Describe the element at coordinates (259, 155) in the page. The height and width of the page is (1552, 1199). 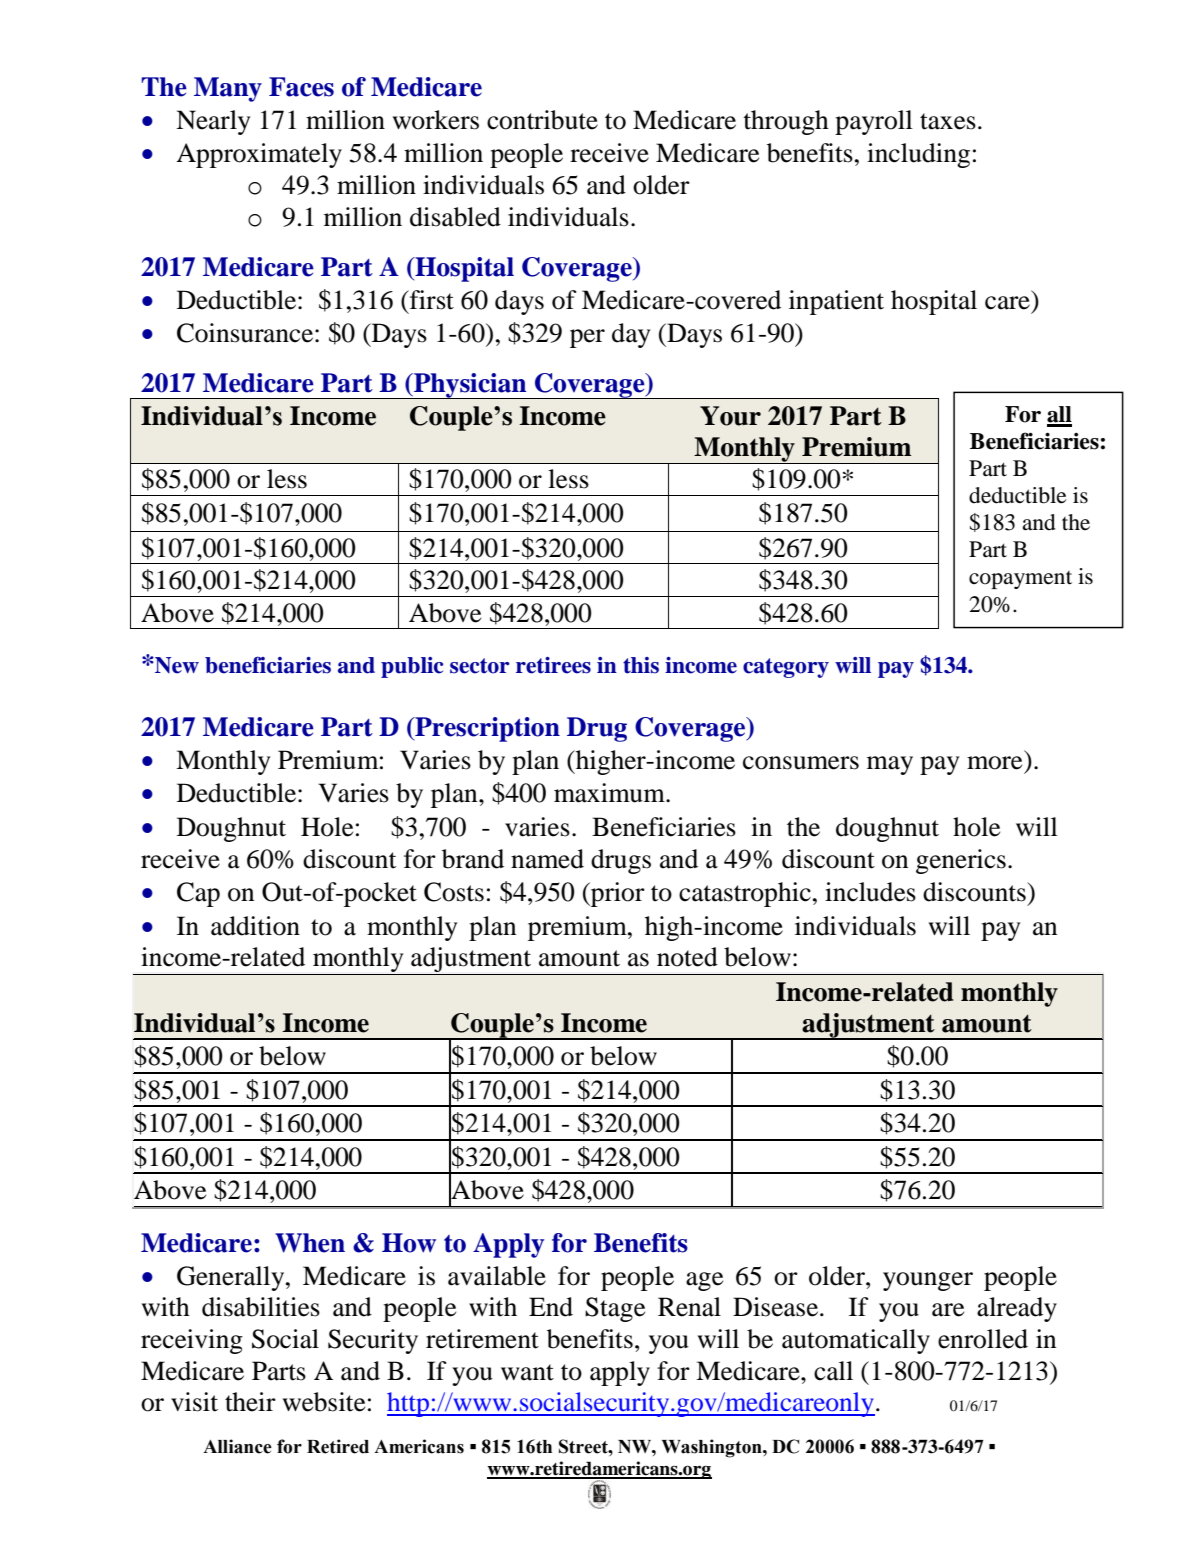
I see `Approximately` at that location.
